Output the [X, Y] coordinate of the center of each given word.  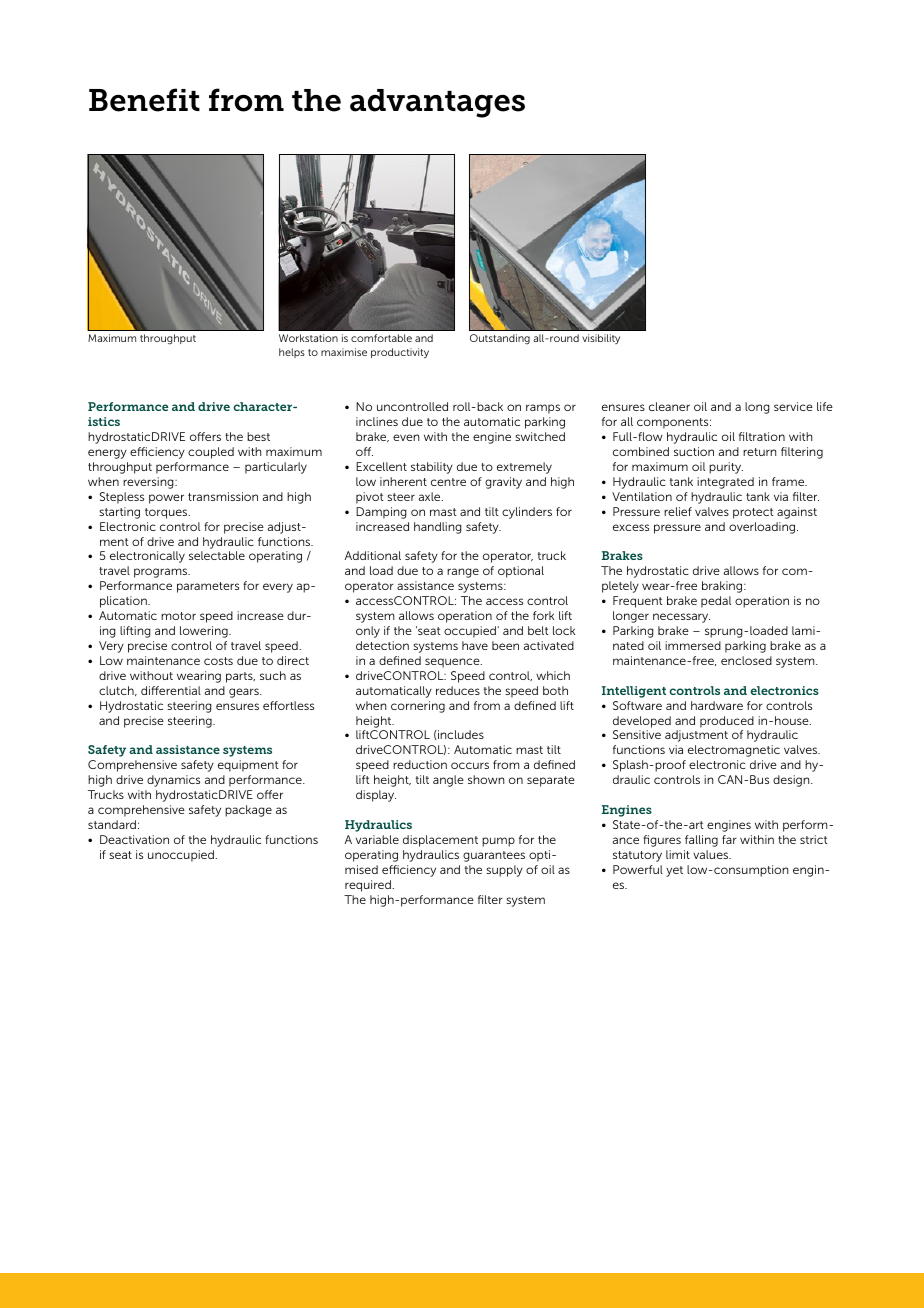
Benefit [144, 100]
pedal [716, 602]
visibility [601, 339]
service [793, 406]
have [475, 645]
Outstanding [500, 339]
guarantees [494, 856]
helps [292, 353]
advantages [437, 103]
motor [178, 616]
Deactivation [134, 839]
